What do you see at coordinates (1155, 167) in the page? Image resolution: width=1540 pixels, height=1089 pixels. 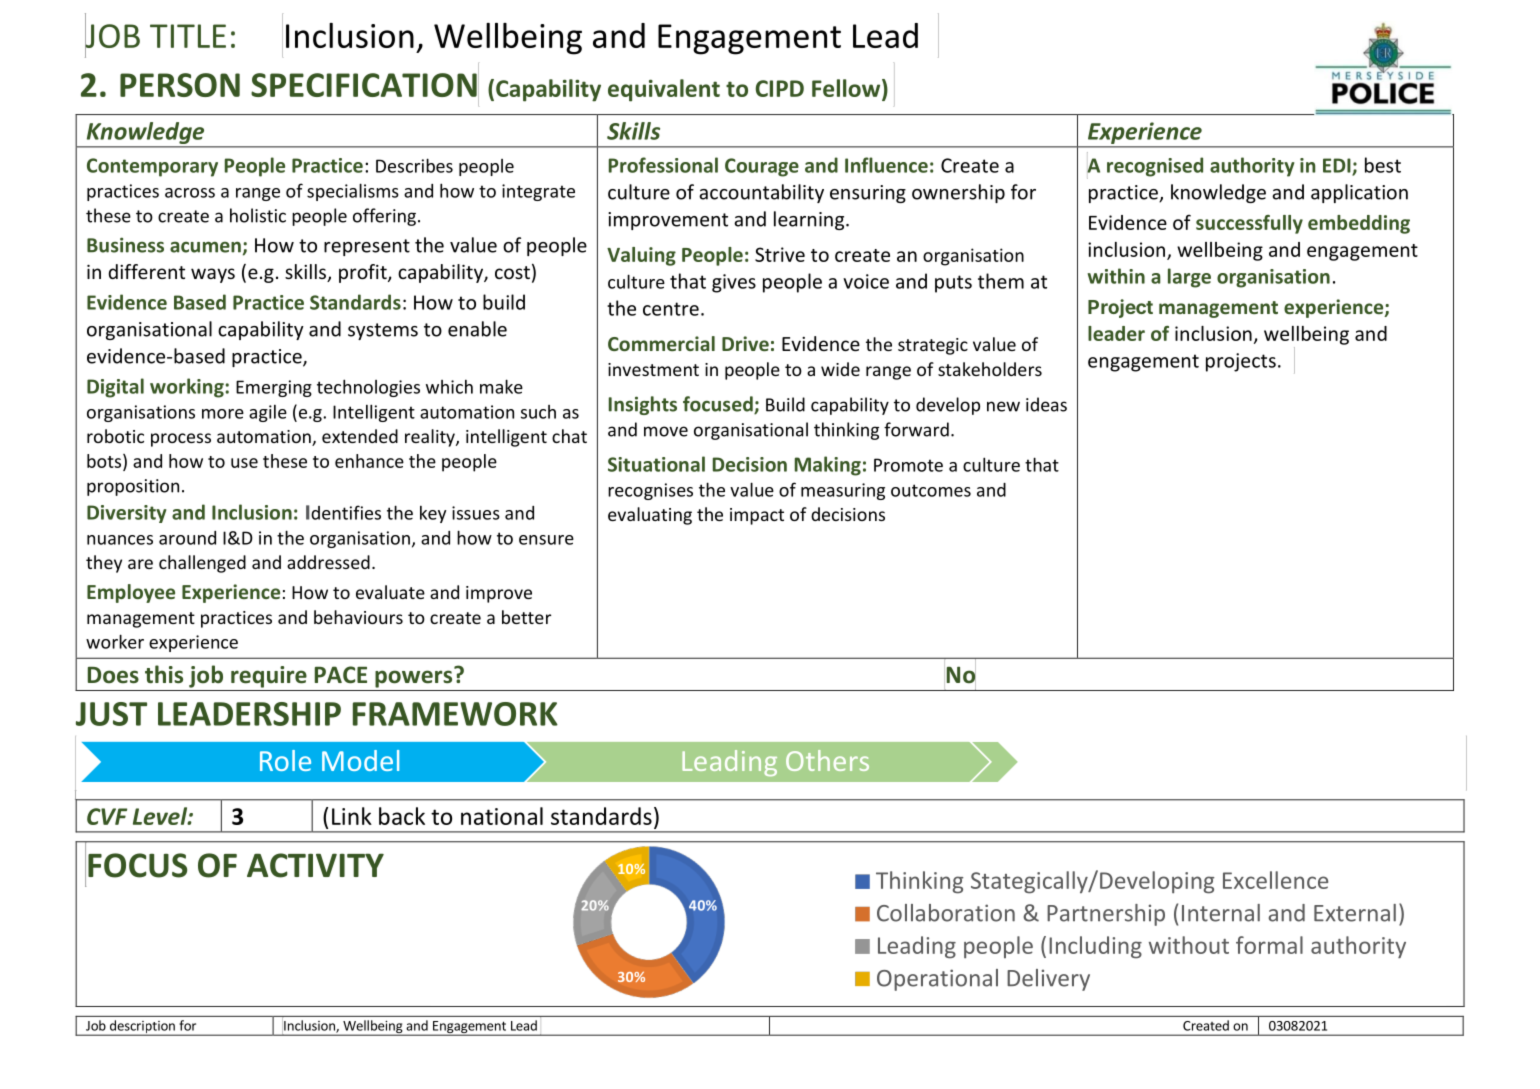 I see `recognised` at bounding box center [1155, 167].
